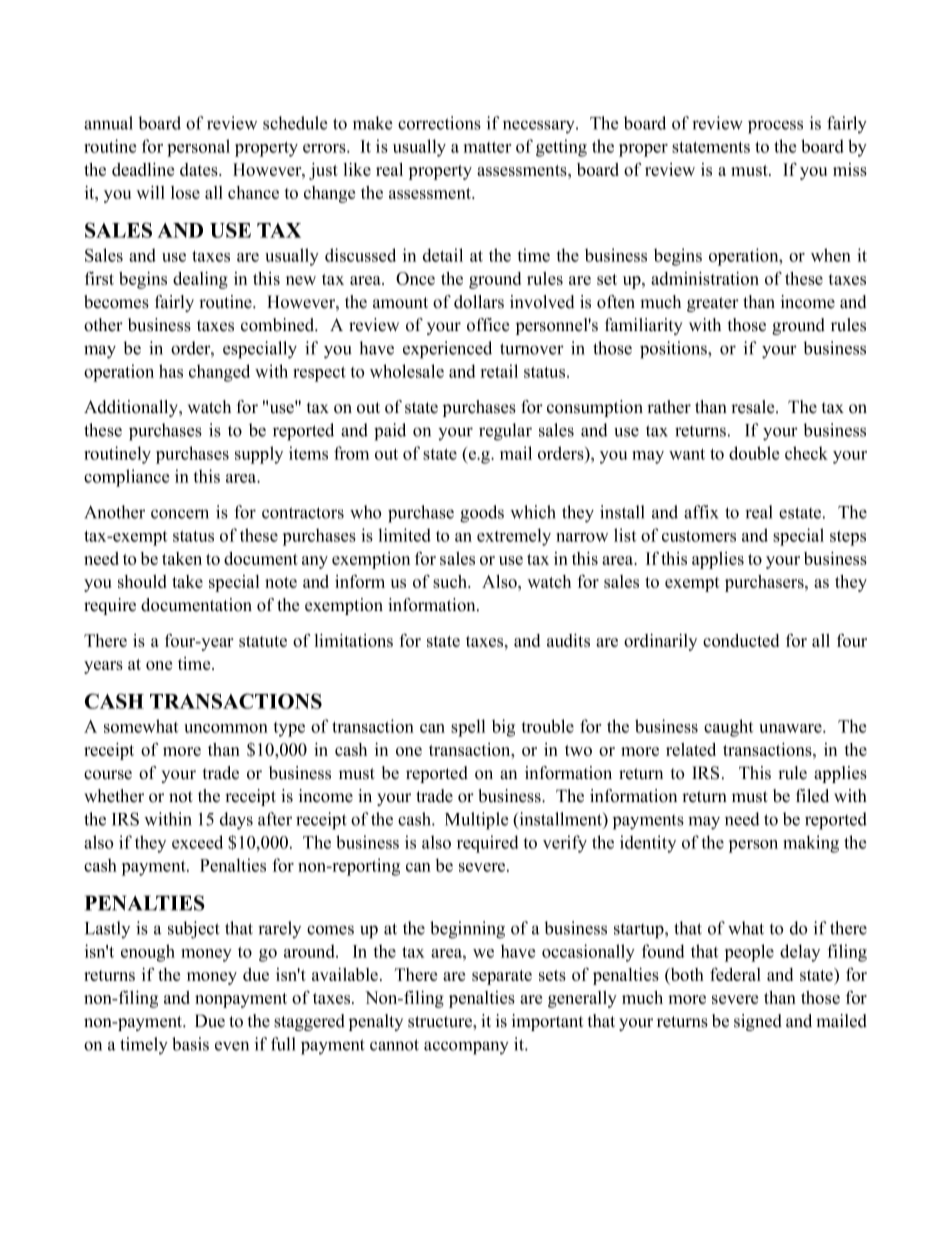 The height and width of the screenshot is (1233, 952). Describe the element at coordinates (142, 581) in the screenshot. I see `should` at that location.
